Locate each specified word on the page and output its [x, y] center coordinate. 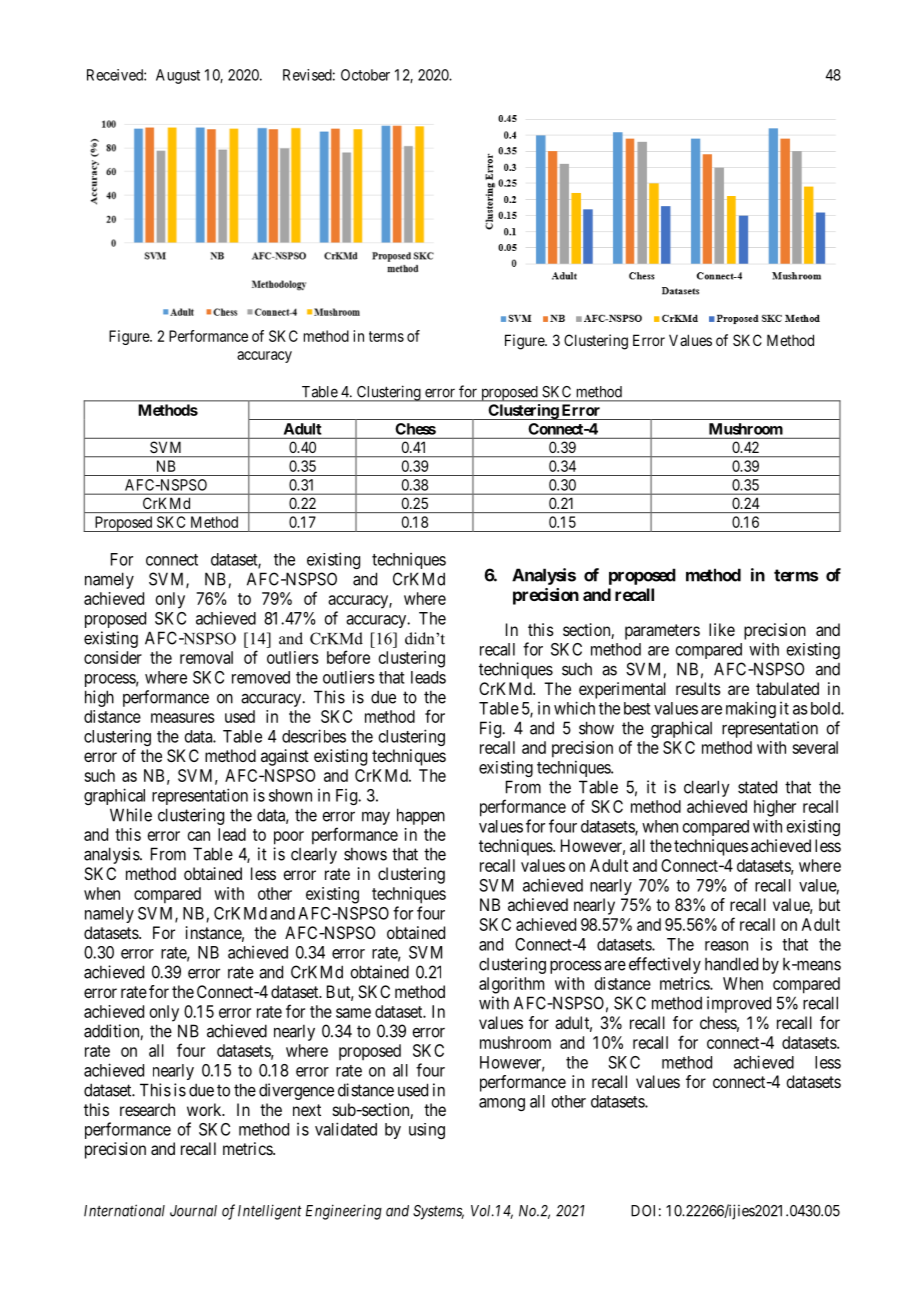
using [427, 1131]
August [178, 76]
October [365, 75]
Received [116, 75]
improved [739, 1004]
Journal [193, 1211]
